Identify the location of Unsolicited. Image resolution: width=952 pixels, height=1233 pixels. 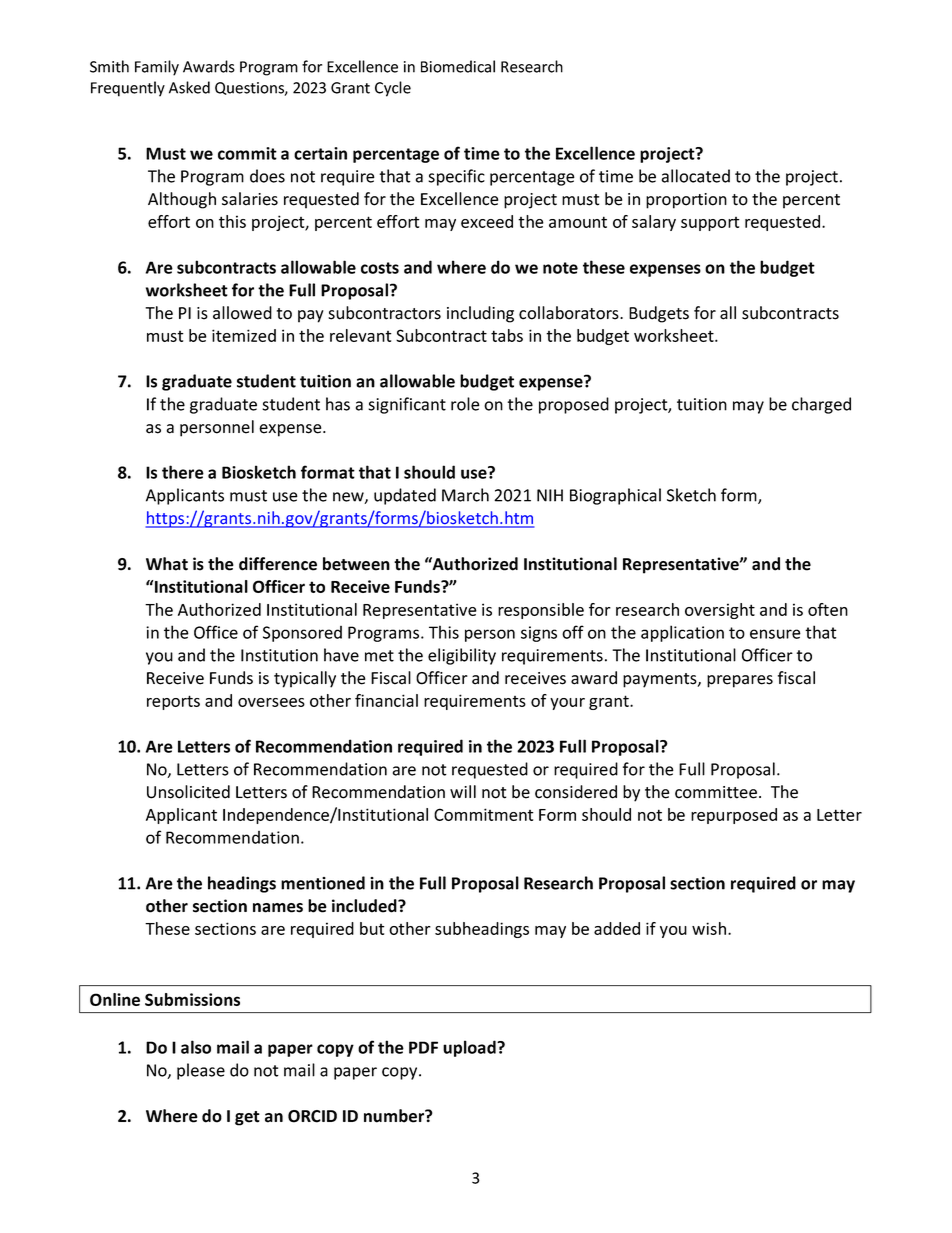
(188, 792).
